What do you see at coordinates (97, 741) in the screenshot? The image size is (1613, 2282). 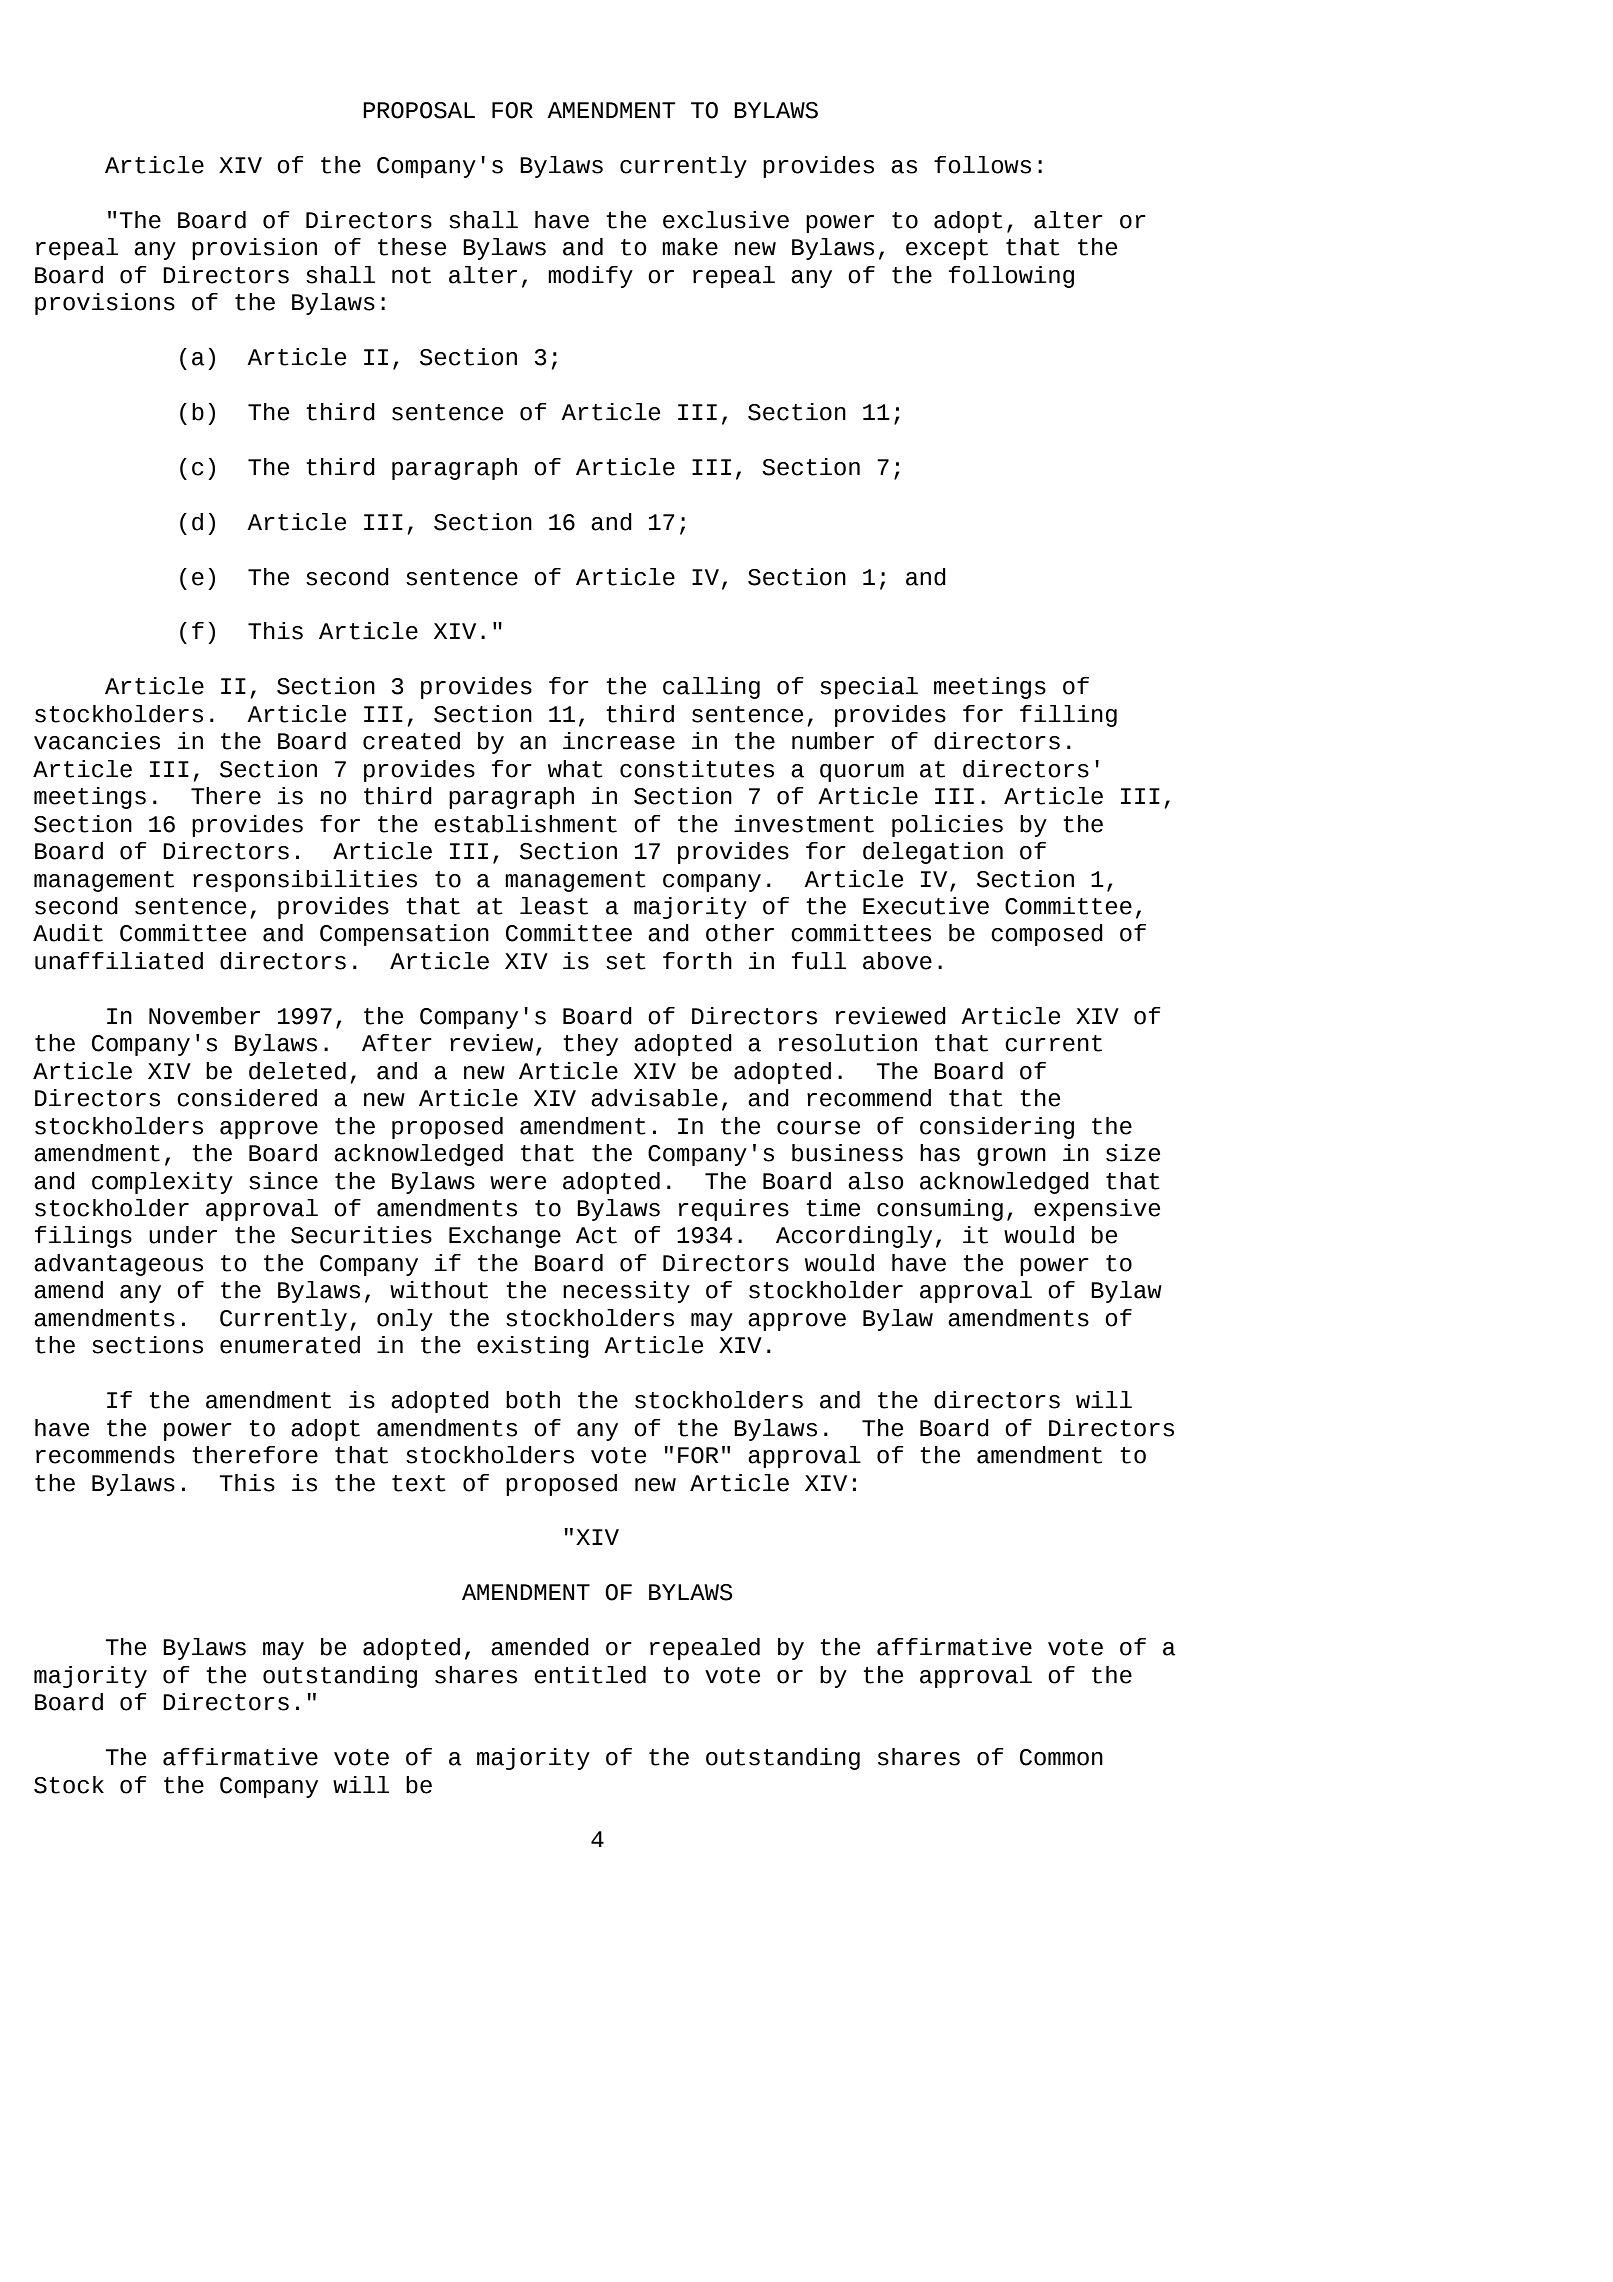 I see `vacancies` at bounding box center [97, 741].
